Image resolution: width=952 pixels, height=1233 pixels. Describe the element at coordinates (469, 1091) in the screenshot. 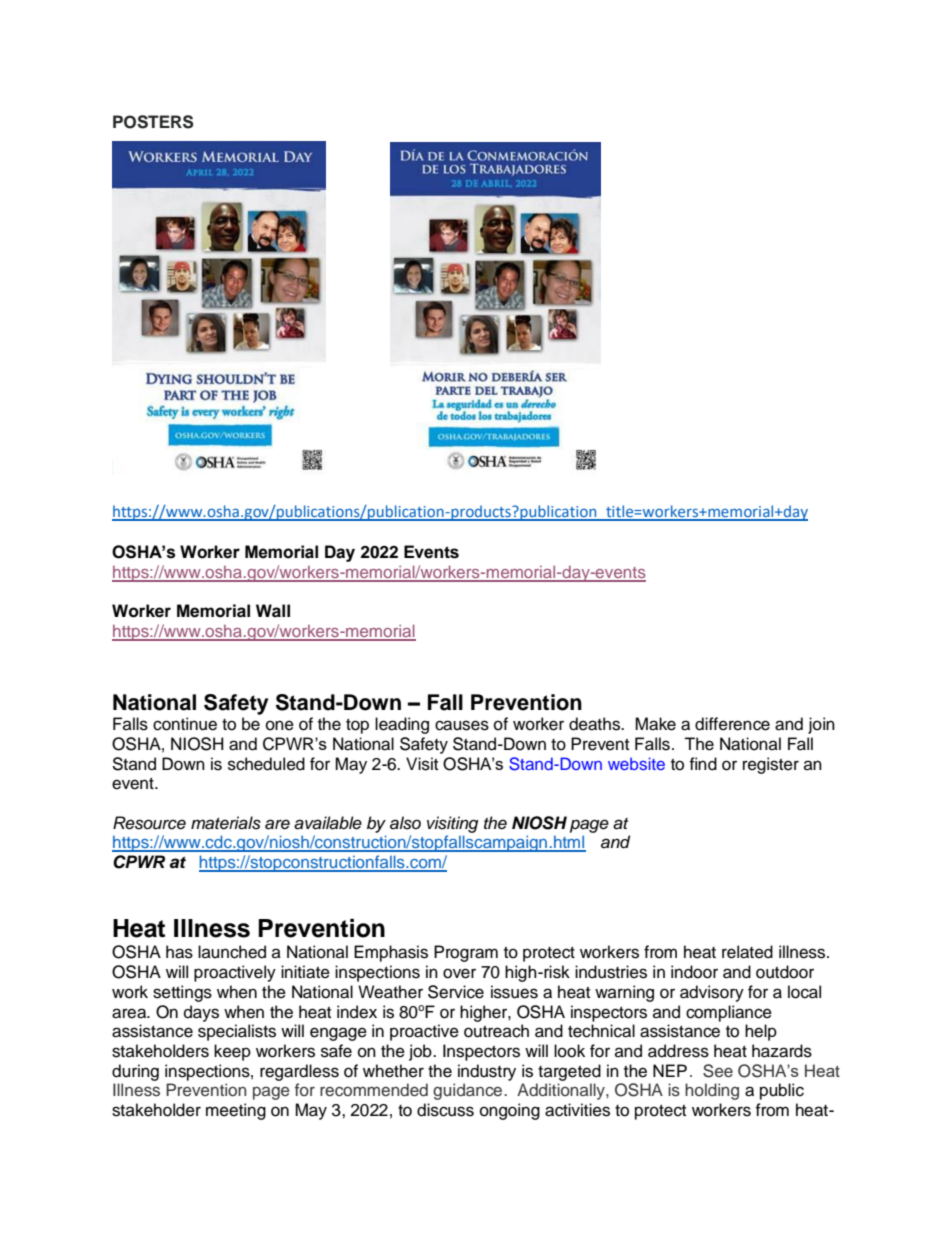

I see `guidance` at that location.
